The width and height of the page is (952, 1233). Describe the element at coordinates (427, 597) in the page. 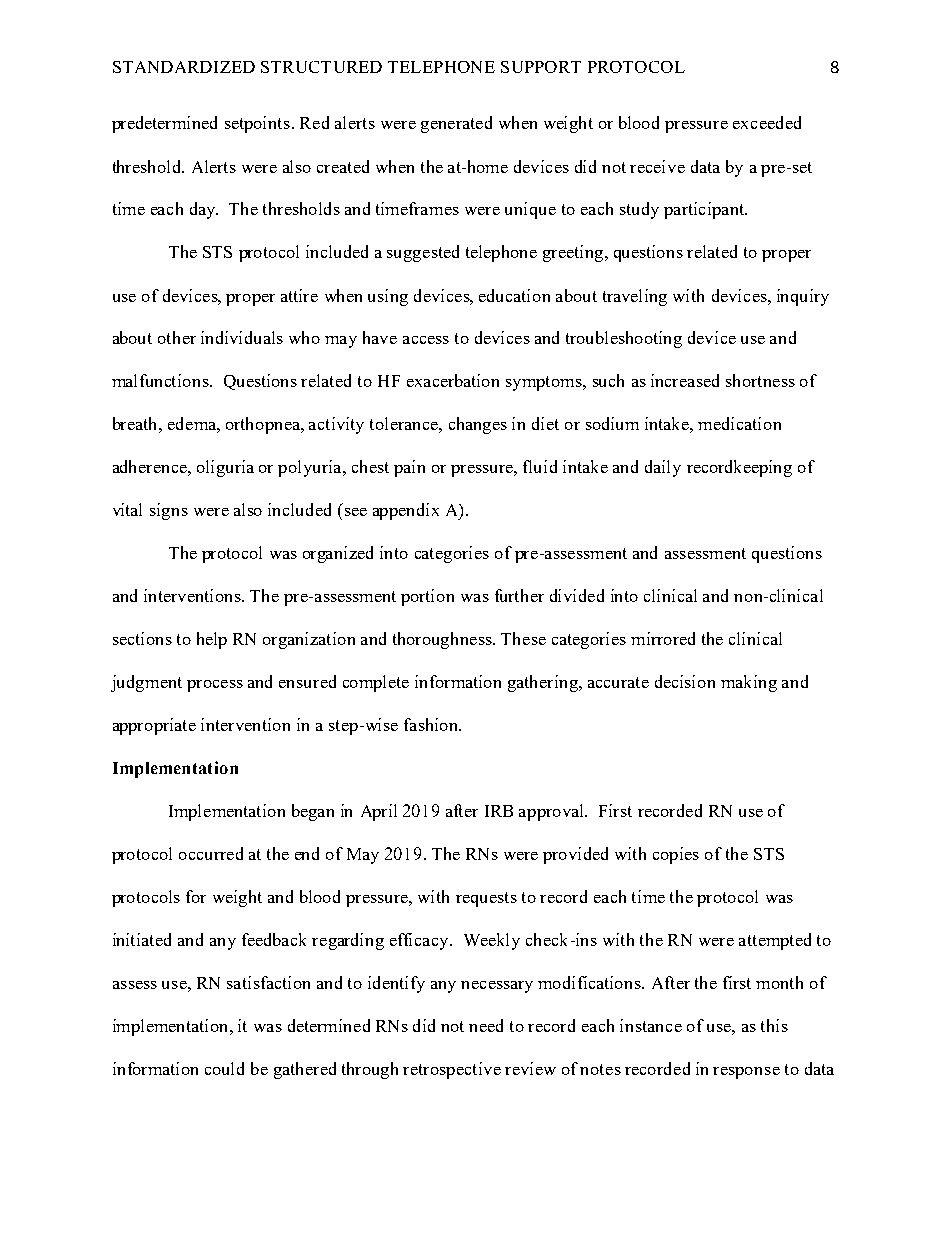

I see `portion` at that location.
